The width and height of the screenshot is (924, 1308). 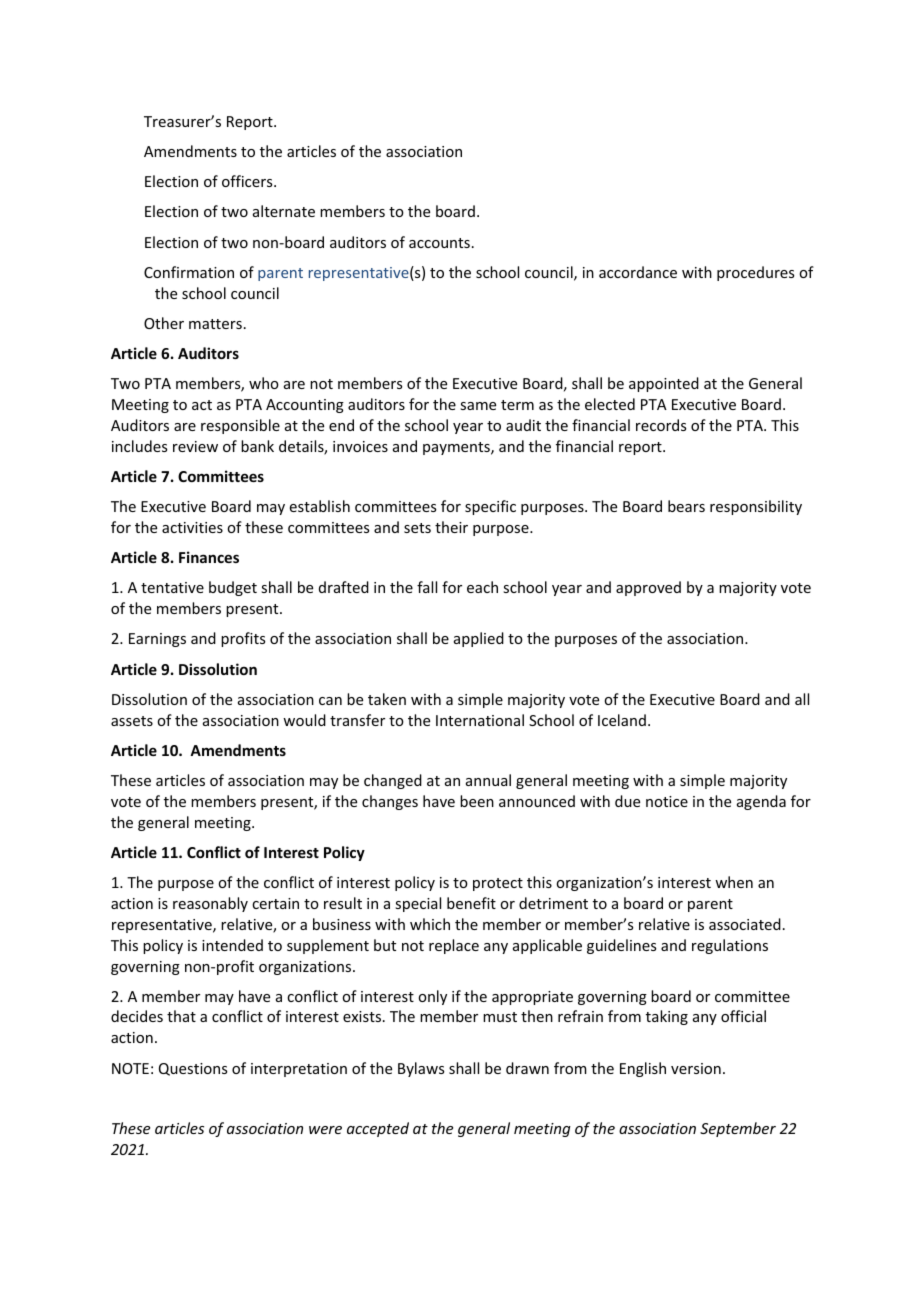 What do you see at coordinates (439, 243) in the screenshot?
I see `accounts` at bounding box center [439, 243].
